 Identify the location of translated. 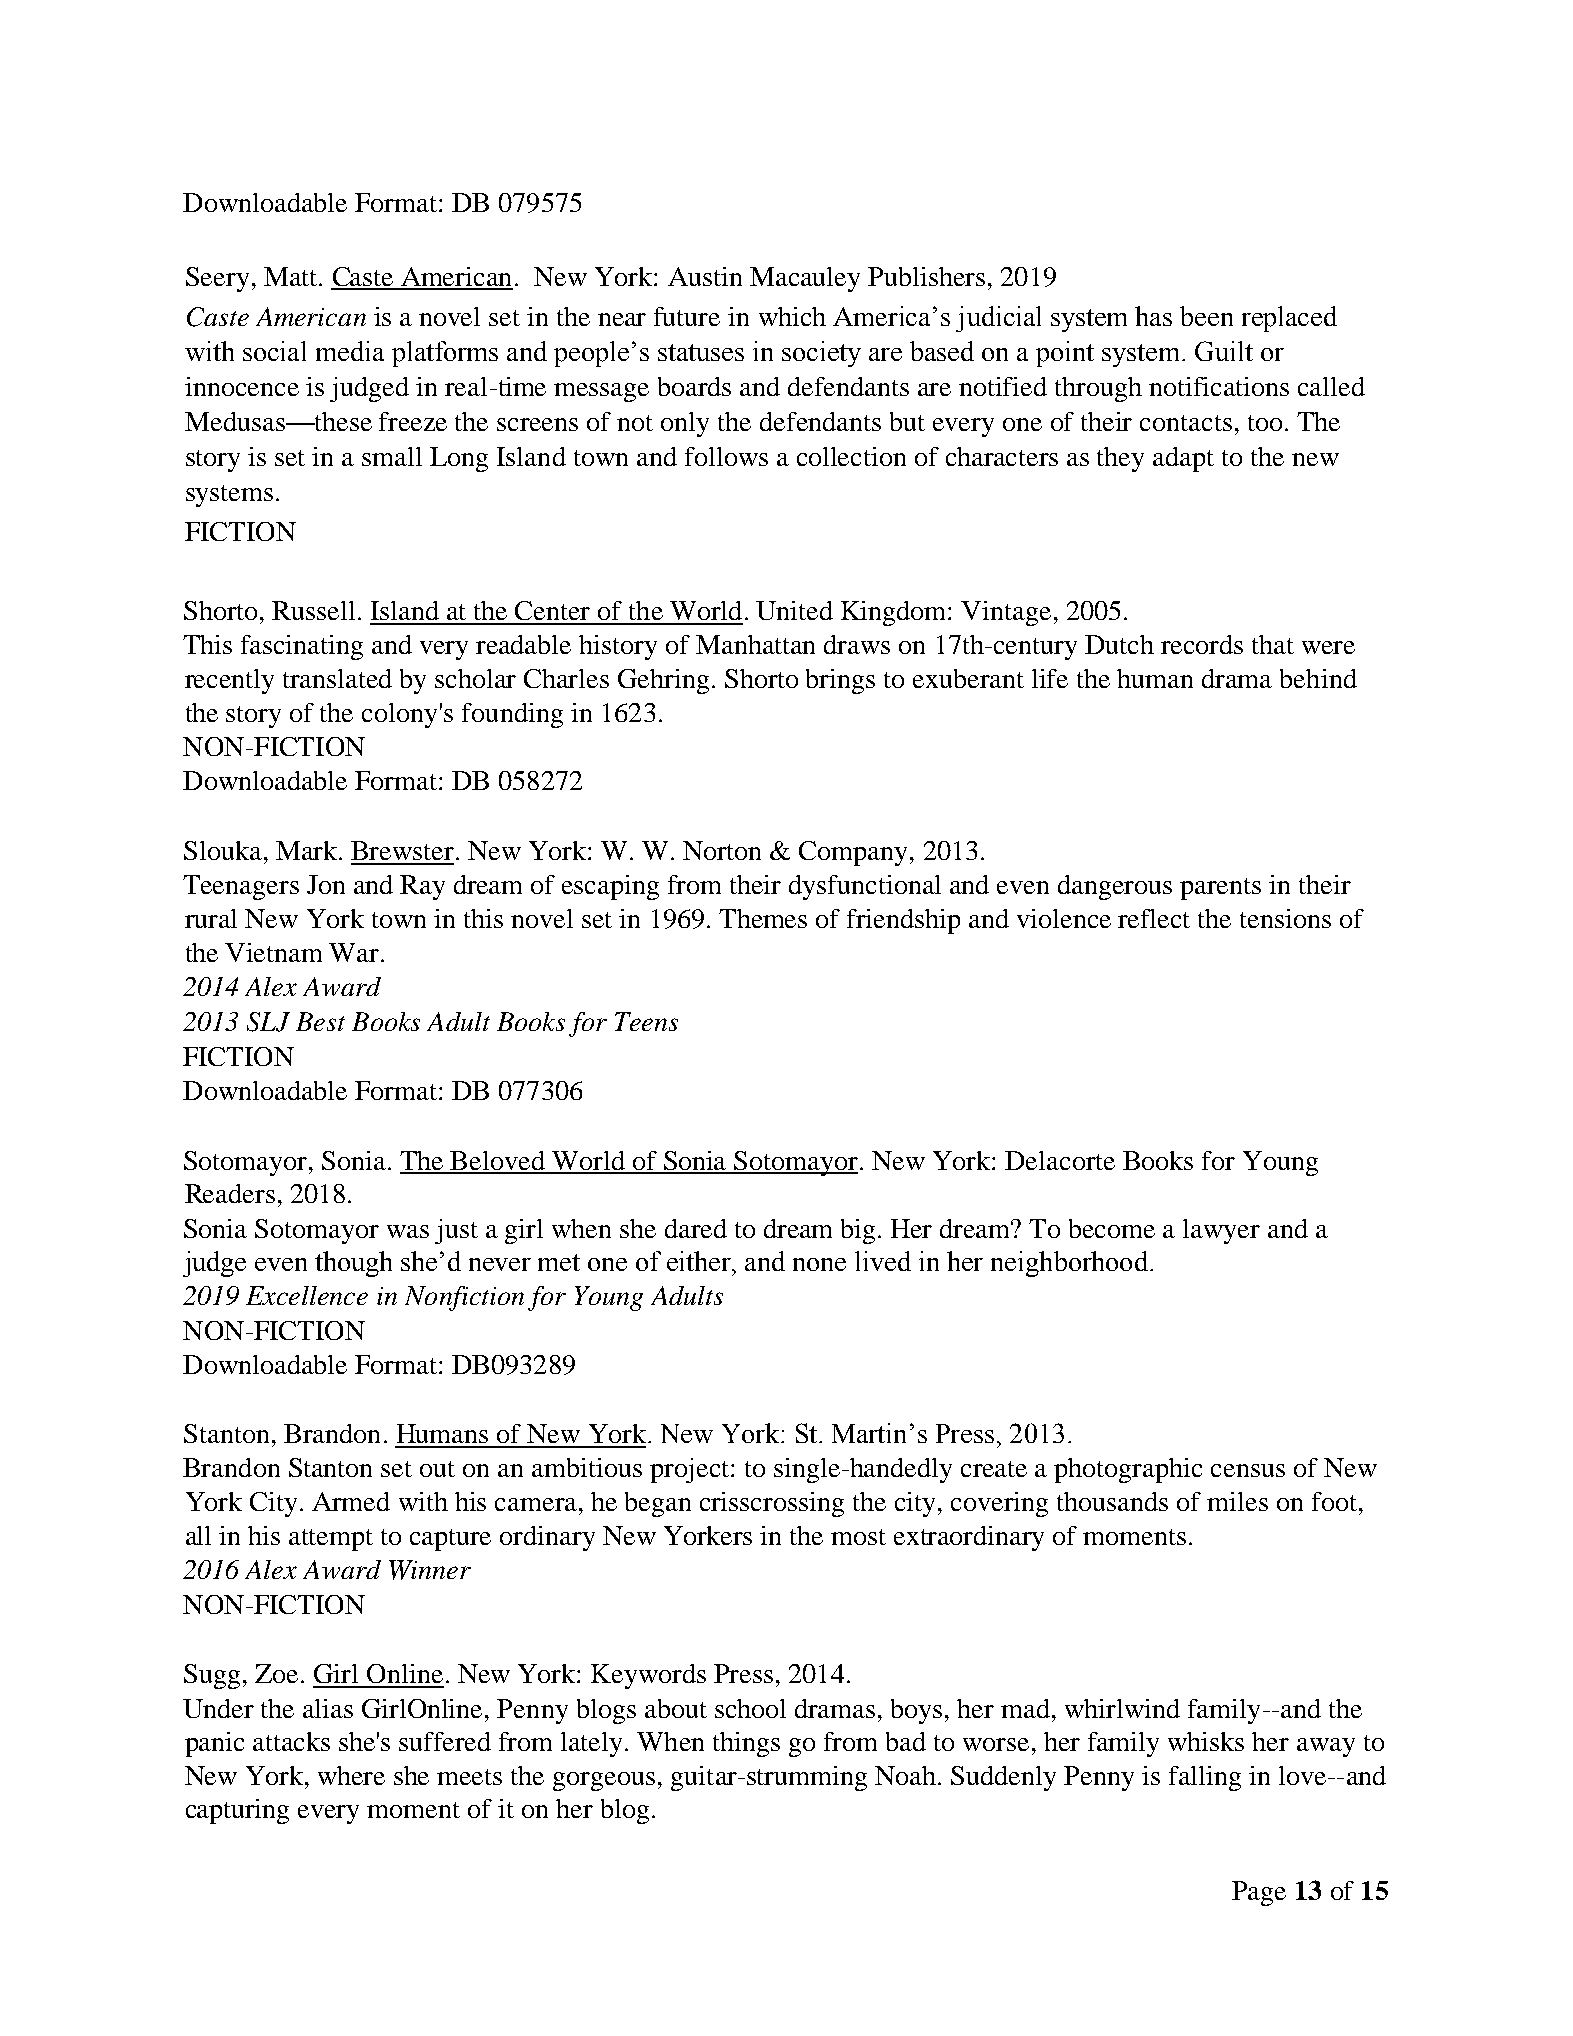
(337, 678).
